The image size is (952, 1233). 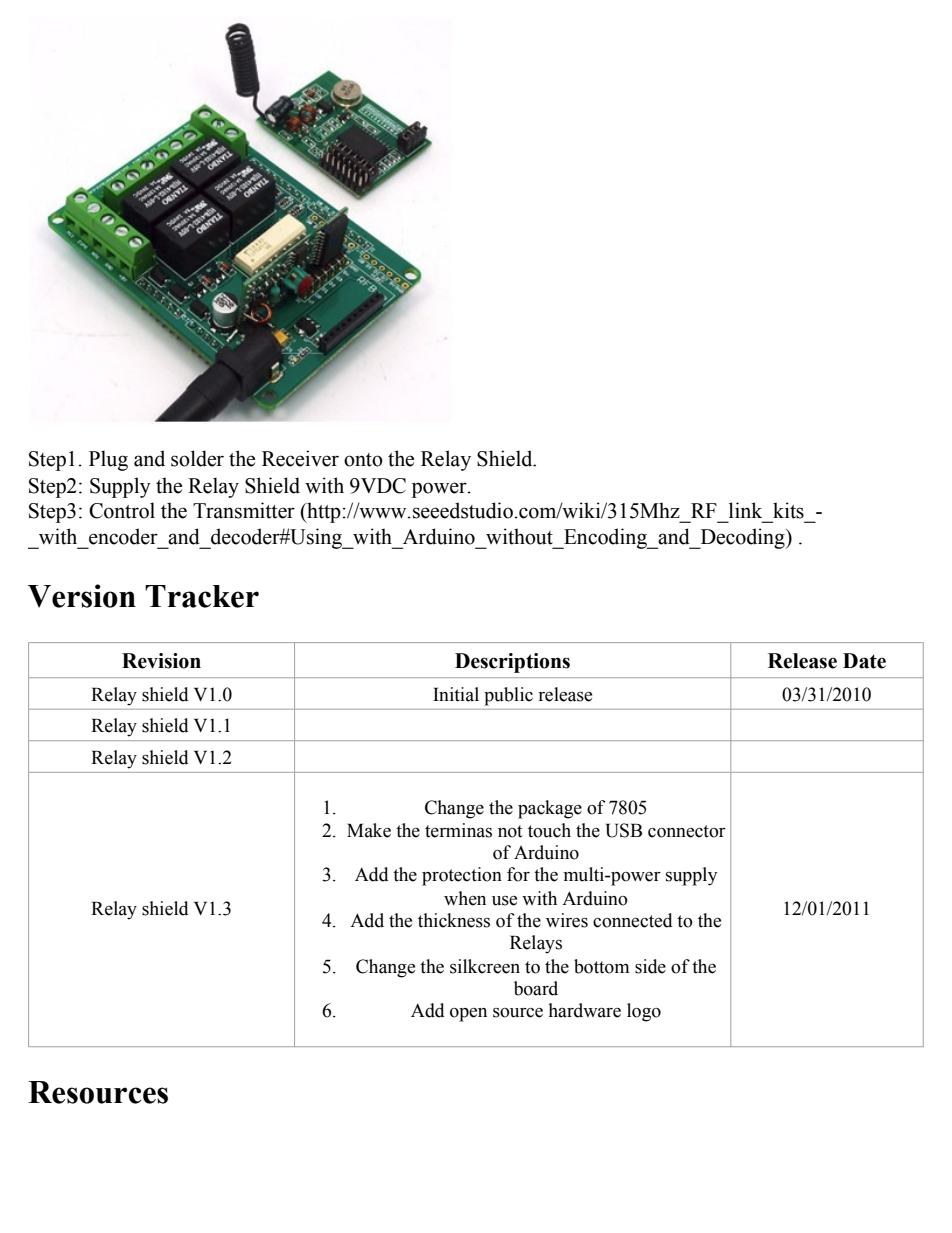 What do you see at coordinates (510, 831) in the screenshot?
I see `not` at bounding box center [510, 831].
